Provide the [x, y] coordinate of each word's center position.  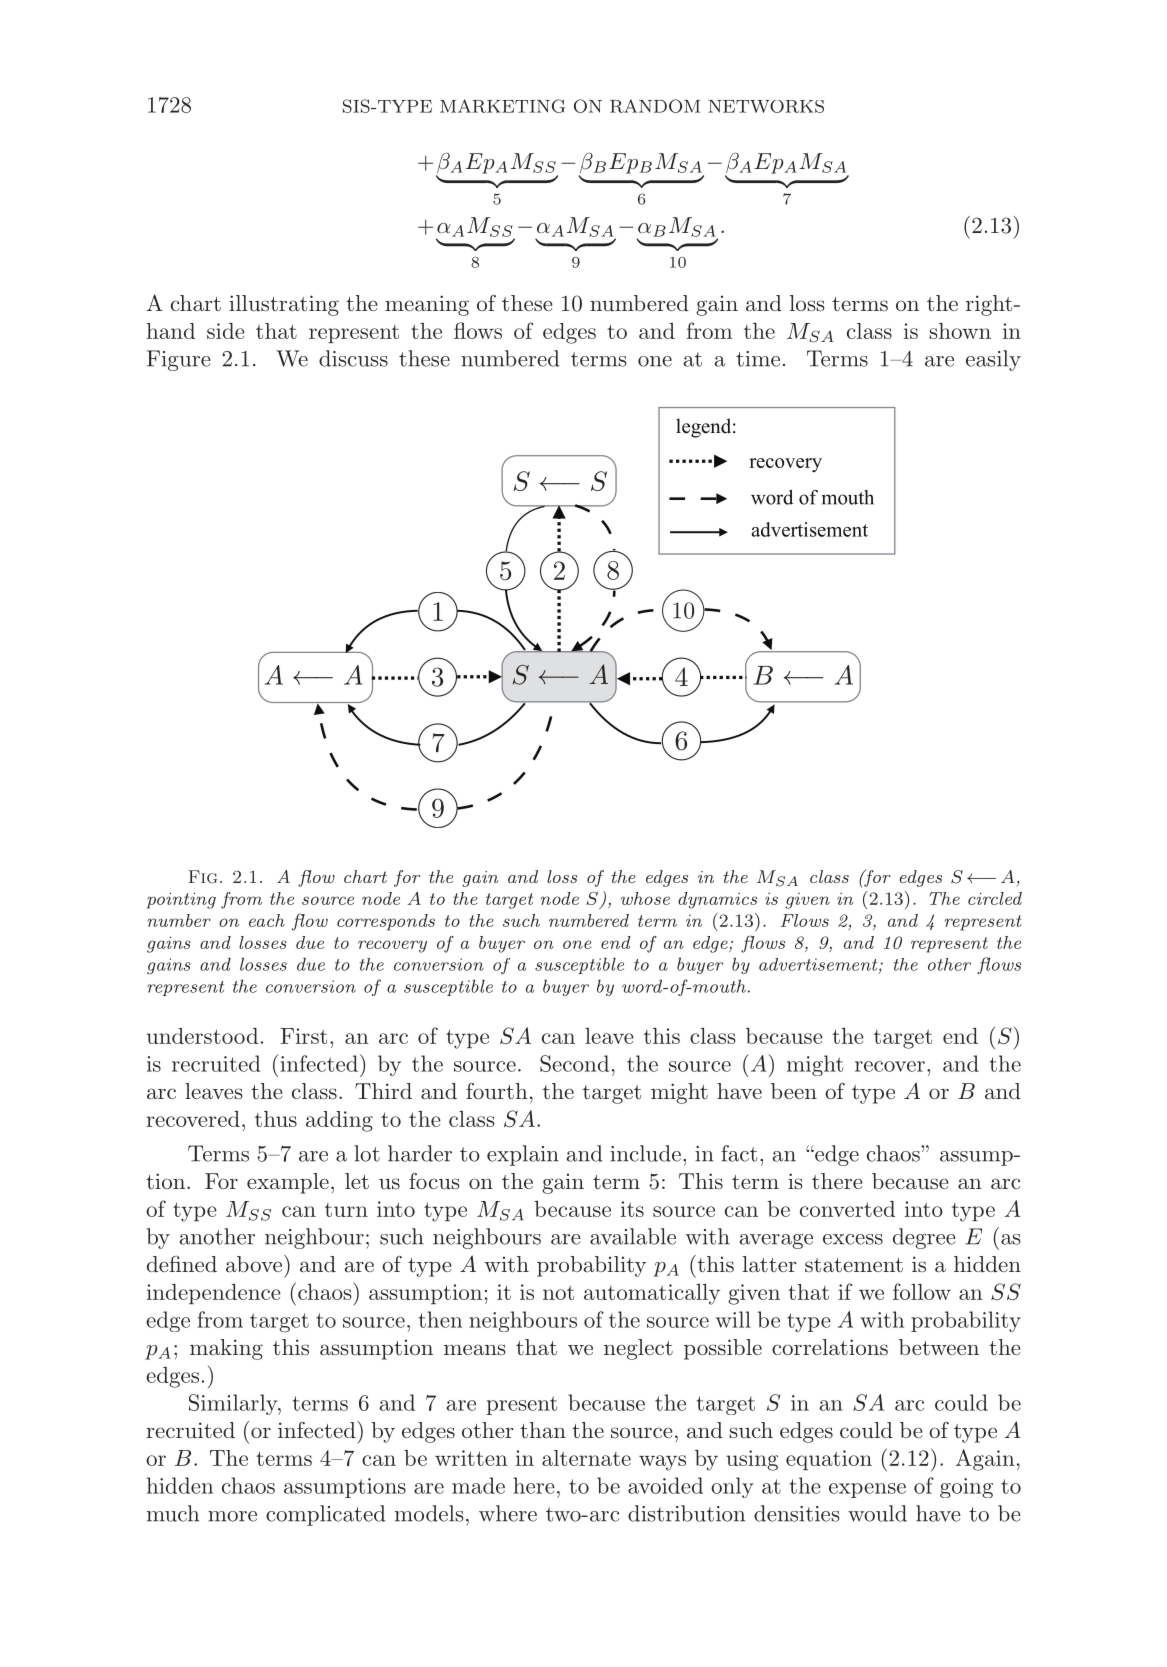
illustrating [284, 305]
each [267, 920]
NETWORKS [766, 106]
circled [995, 898]
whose [645, 898]
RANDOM [655, 106]
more [232, 1516]
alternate [586, 1458]
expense [867, 1490]
